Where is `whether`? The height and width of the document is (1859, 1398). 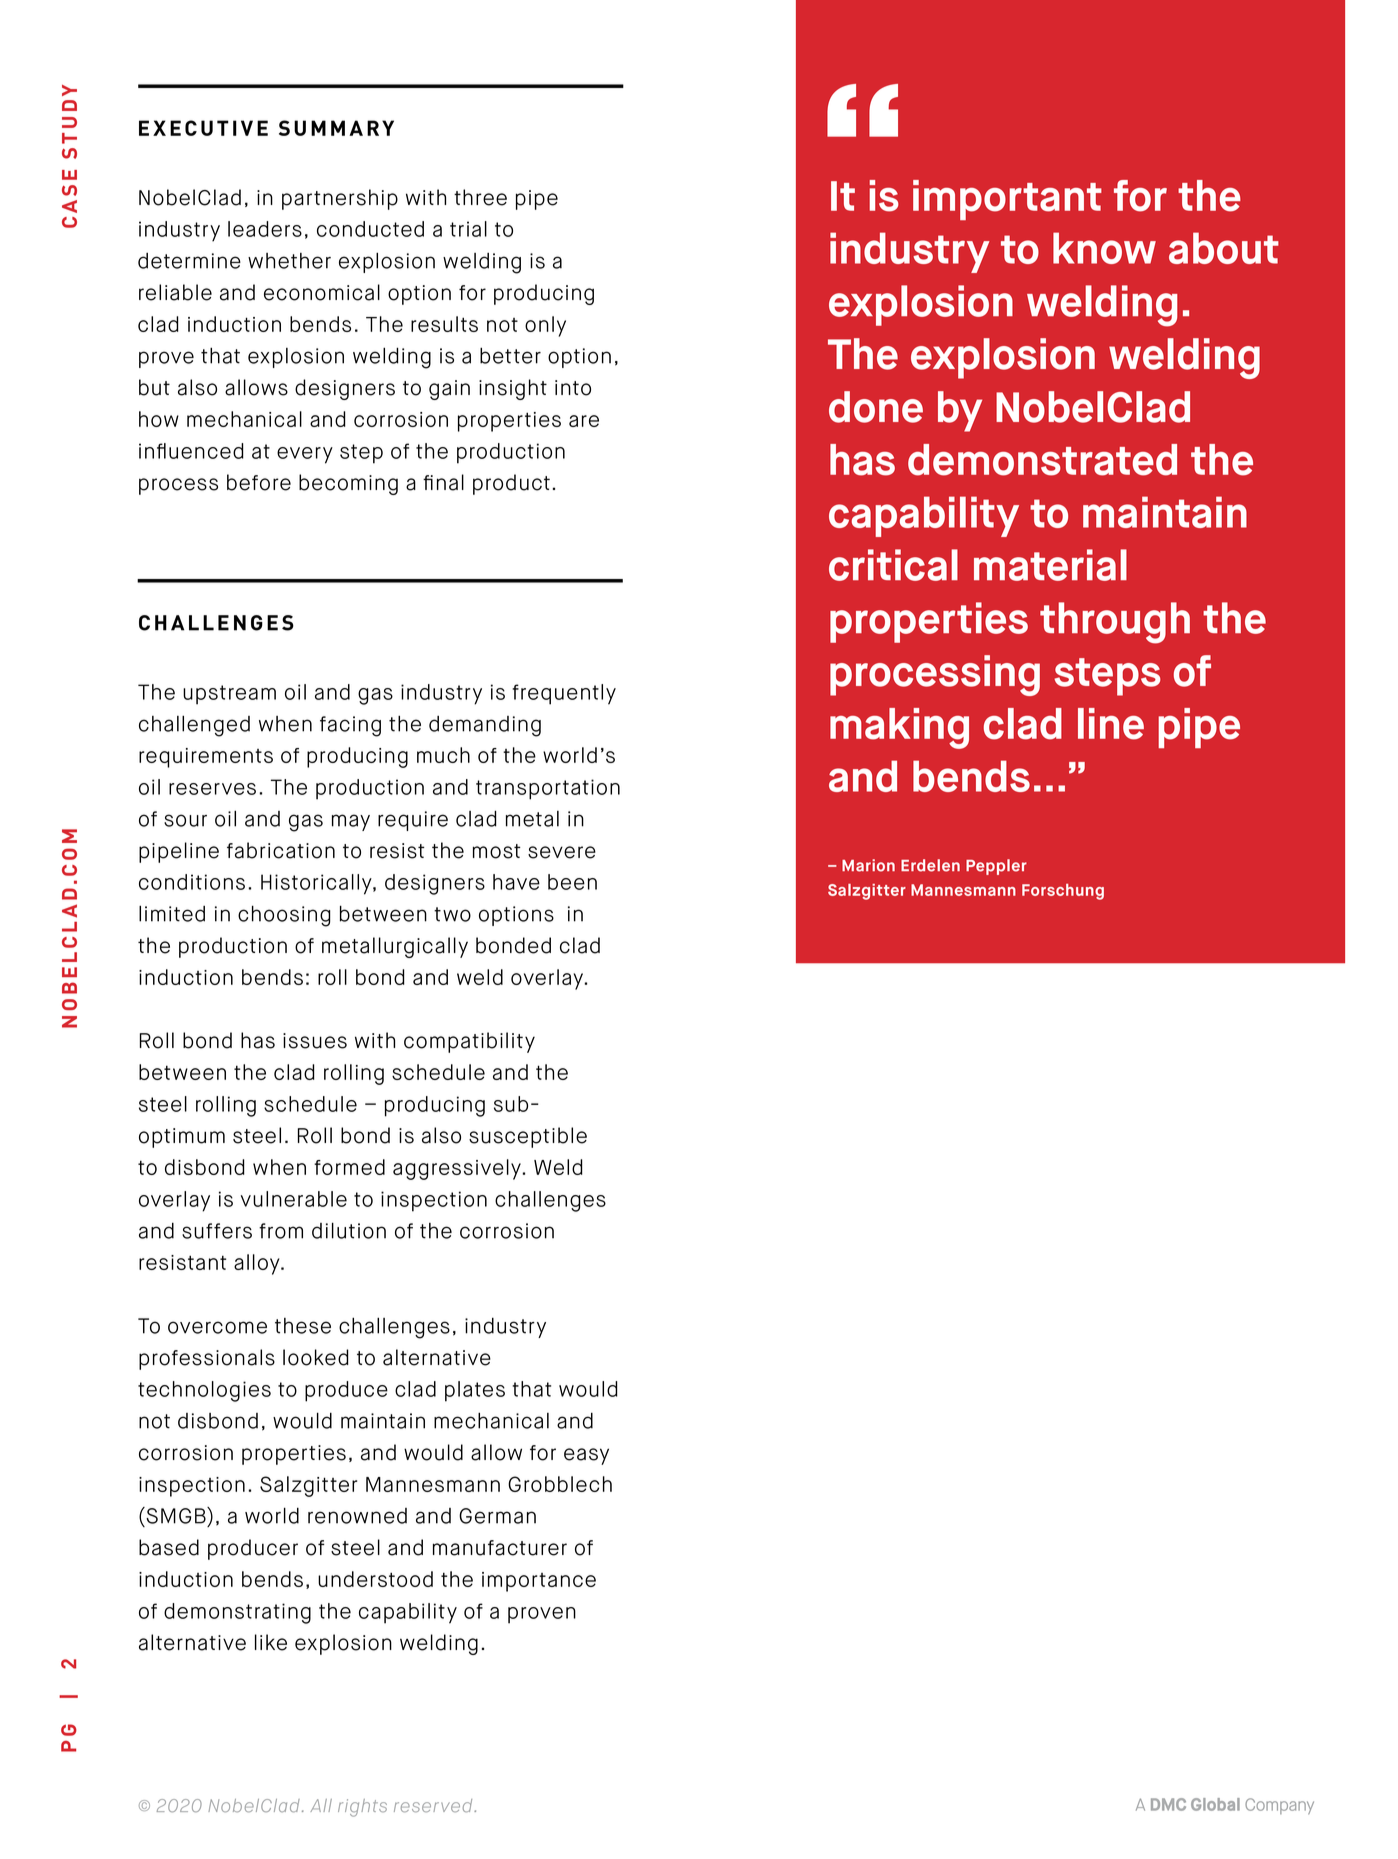 whether is located at coordinates (289, 261).
